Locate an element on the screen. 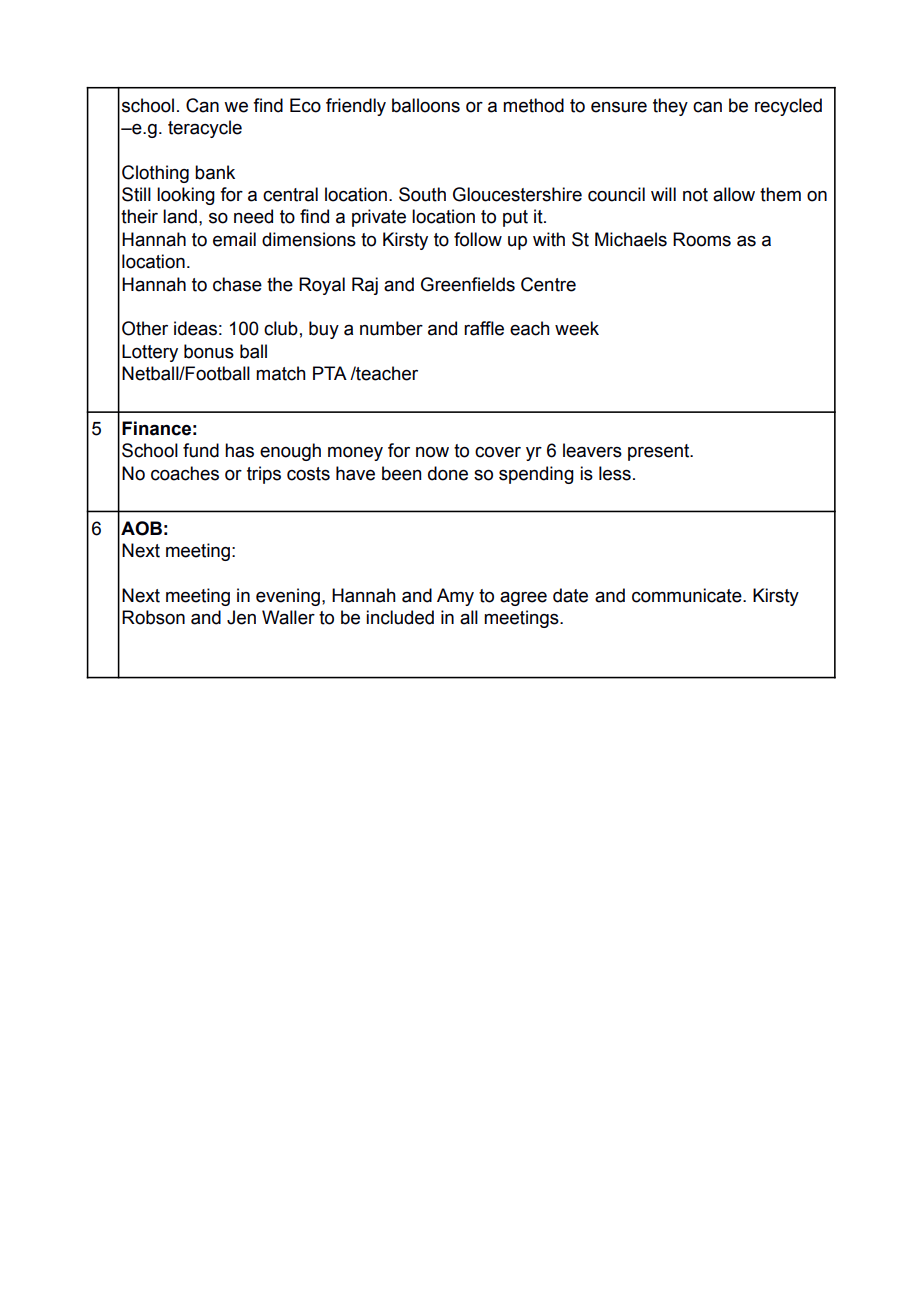 The height and width of the screenshot is (1307, 924). now is located at coordinates (432, 452).
